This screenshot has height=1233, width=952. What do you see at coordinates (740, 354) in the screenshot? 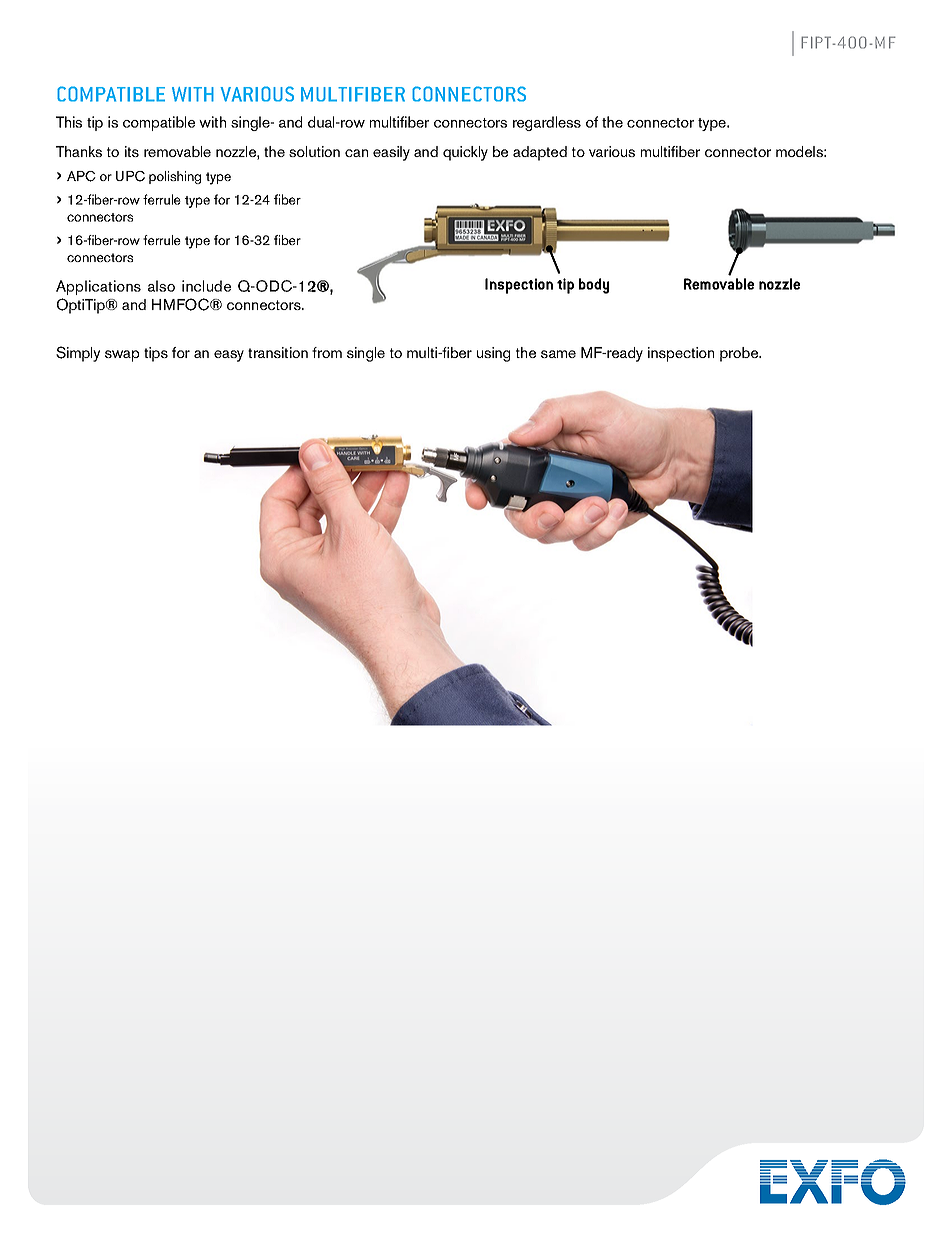
I see `probe` at bounding box center [740, 354].
